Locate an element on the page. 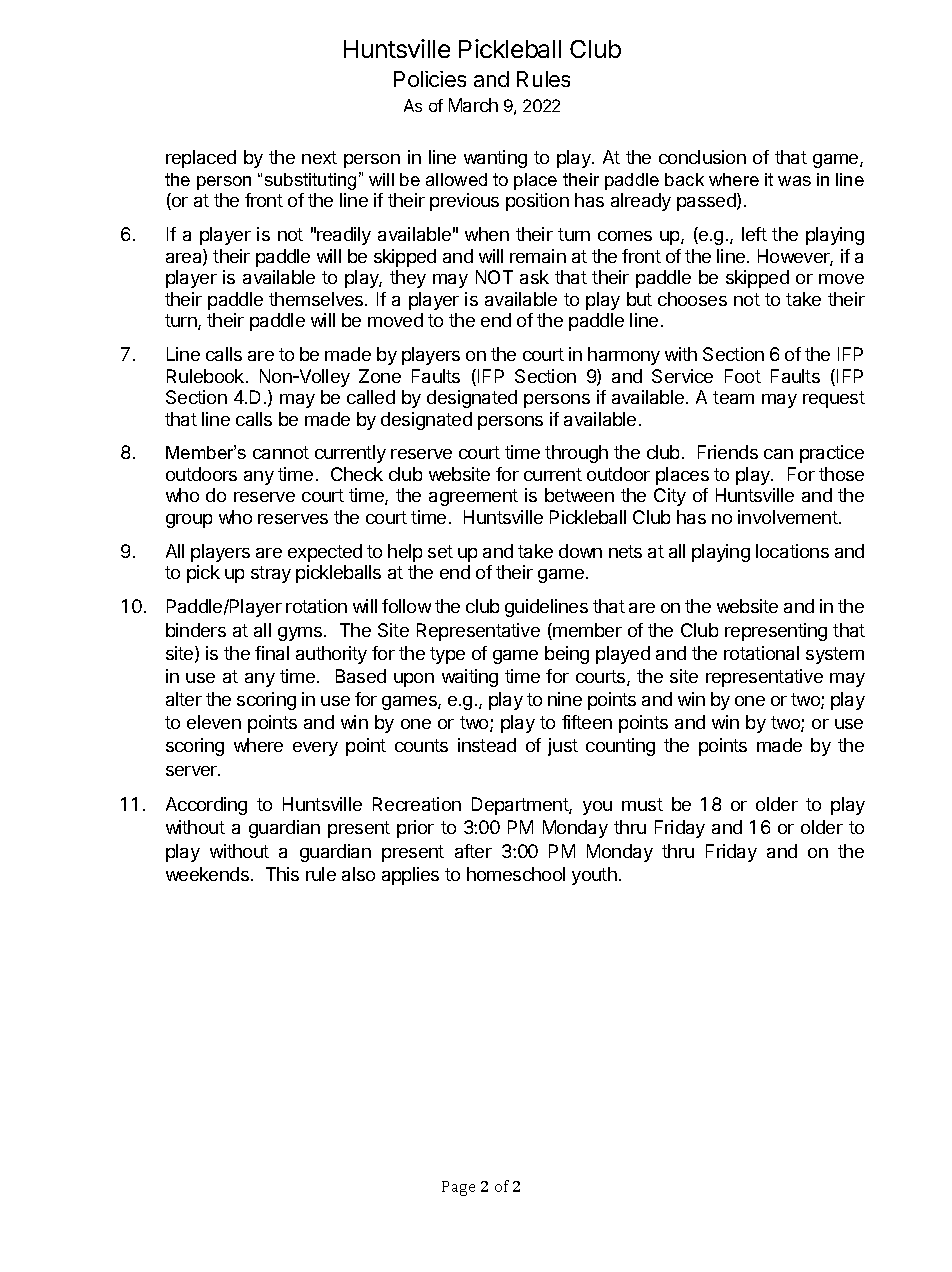  agreement is located at coordinates (473, 497).
